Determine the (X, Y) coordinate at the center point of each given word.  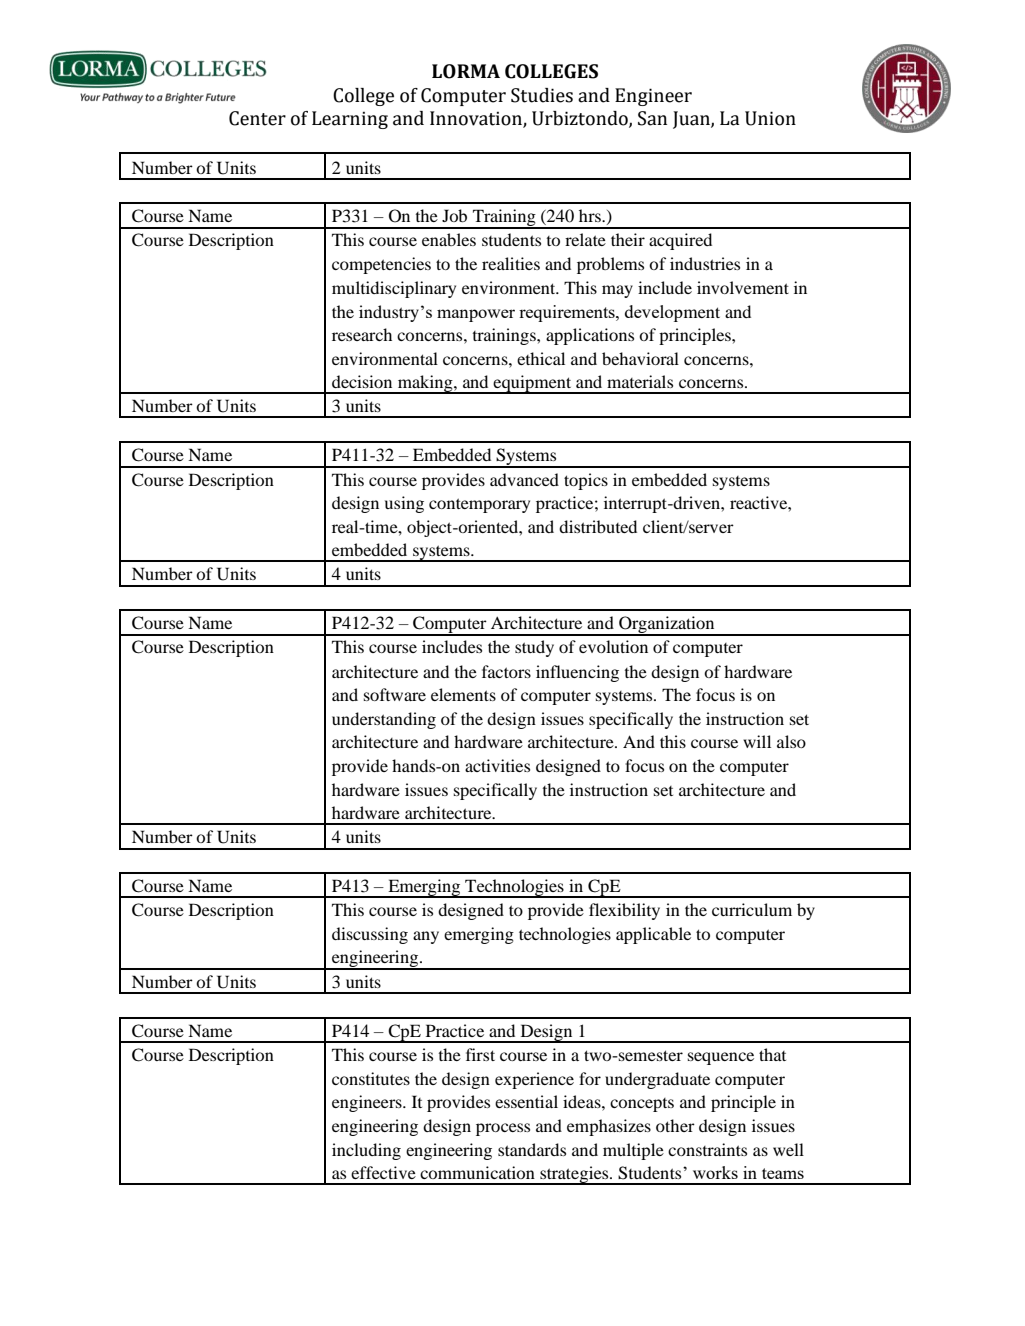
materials (640, 381)
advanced (524, 479)
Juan (692, 120)
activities (497, 765)
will (757, 741)
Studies (542, 95)
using (404, 504)
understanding (384, 720)
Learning (350, 120)
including (366, 1151)
